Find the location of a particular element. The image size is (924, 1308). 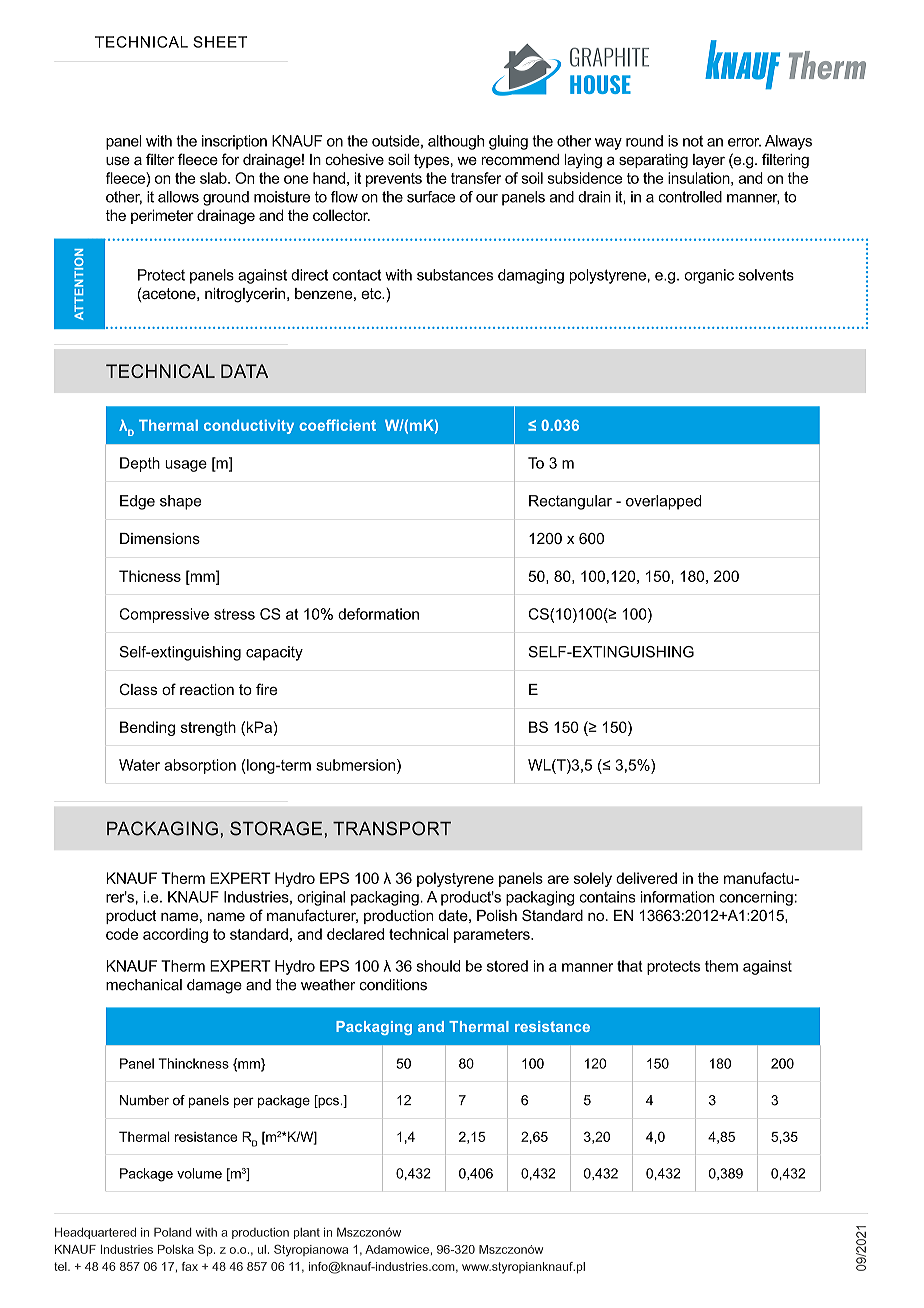

Poland is located at coordinates (173, 1232).
